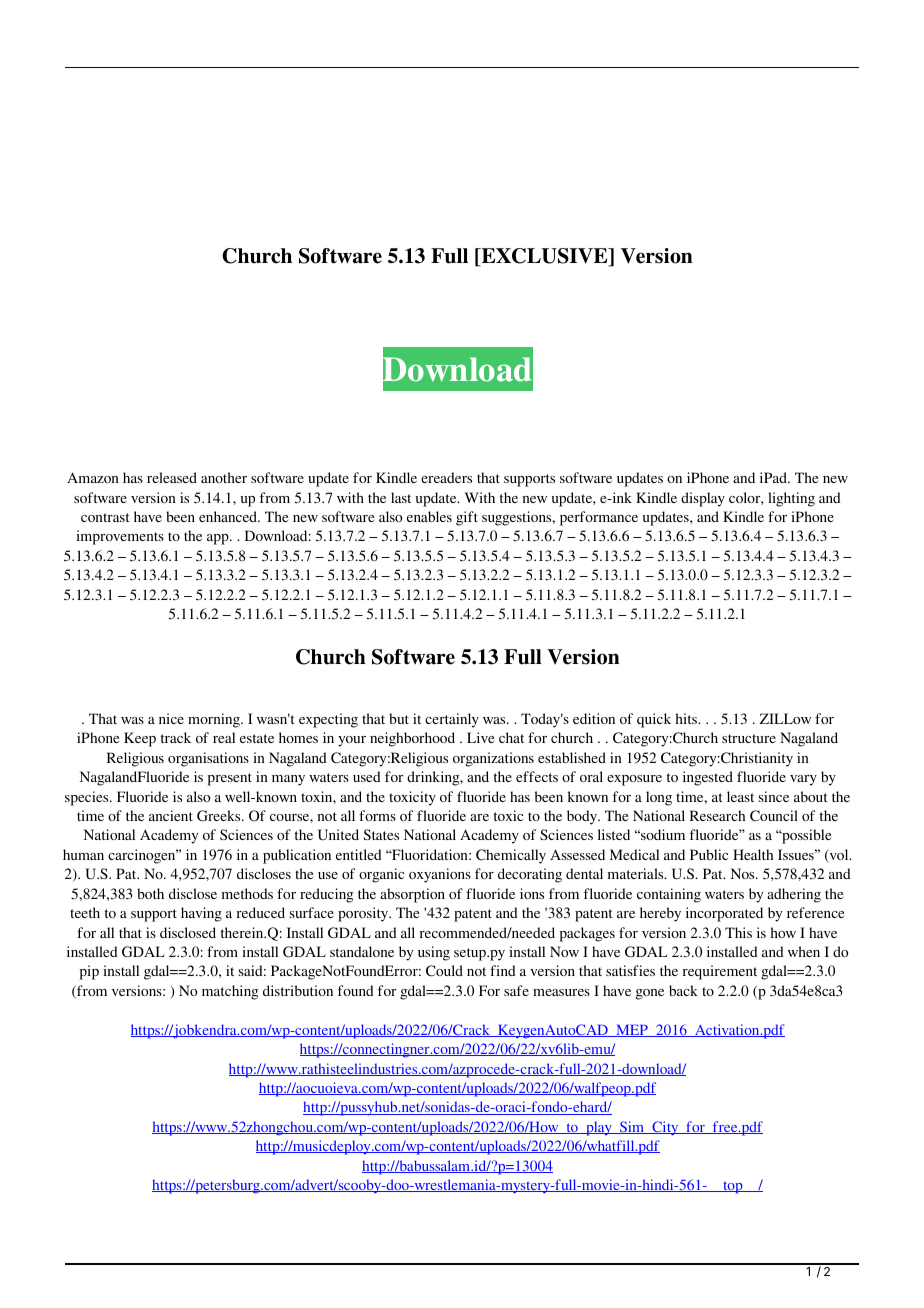  Describe the element at coordinates (230, 992) in the screenshot. I see `matching` at that location.
